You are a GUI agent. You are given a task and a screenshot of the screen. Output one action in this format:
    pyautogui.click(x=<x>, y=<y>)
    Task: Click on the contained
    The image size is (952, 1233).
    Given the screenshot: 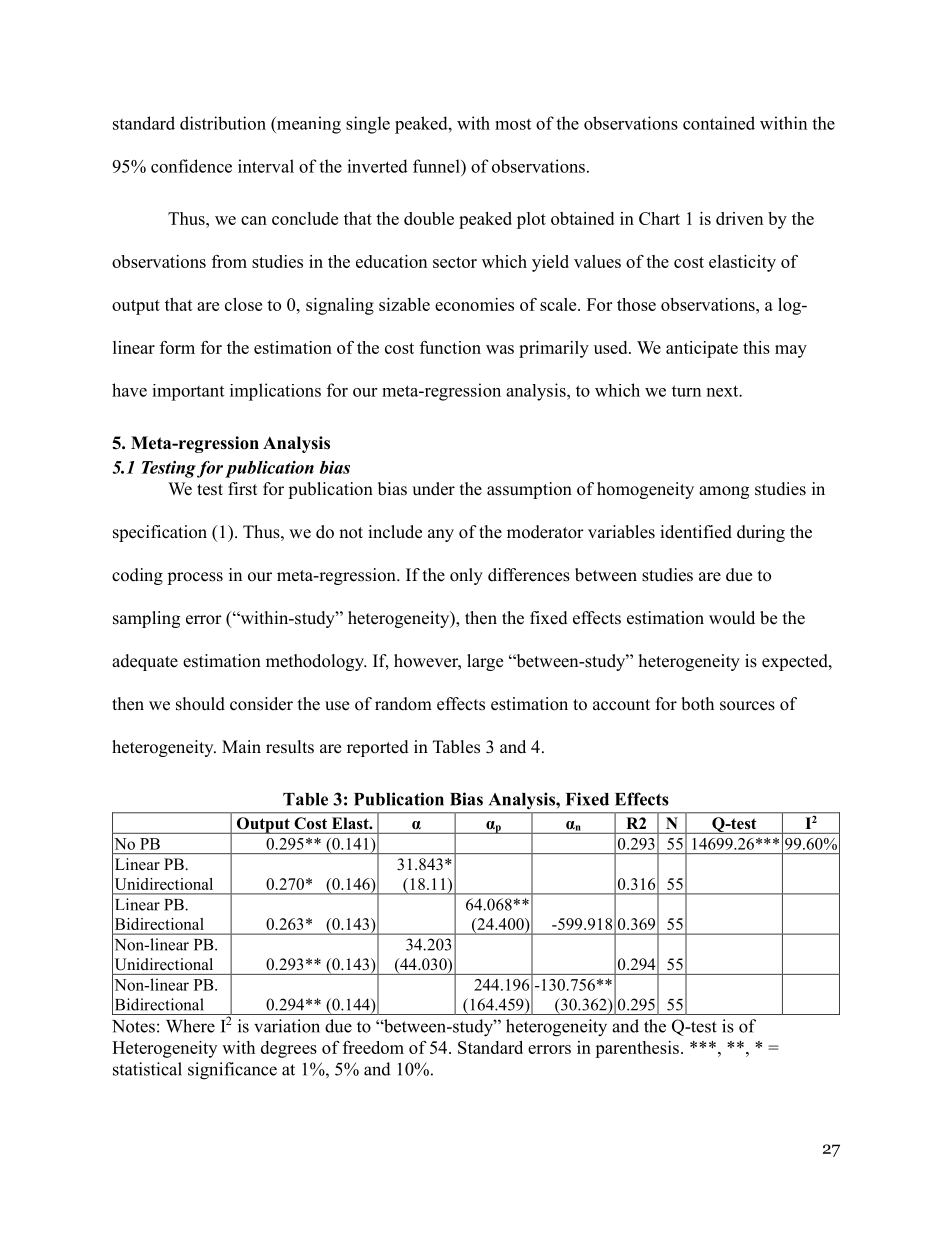 What is the action you would take?
    pyautogui.click(x=719, y=123)
